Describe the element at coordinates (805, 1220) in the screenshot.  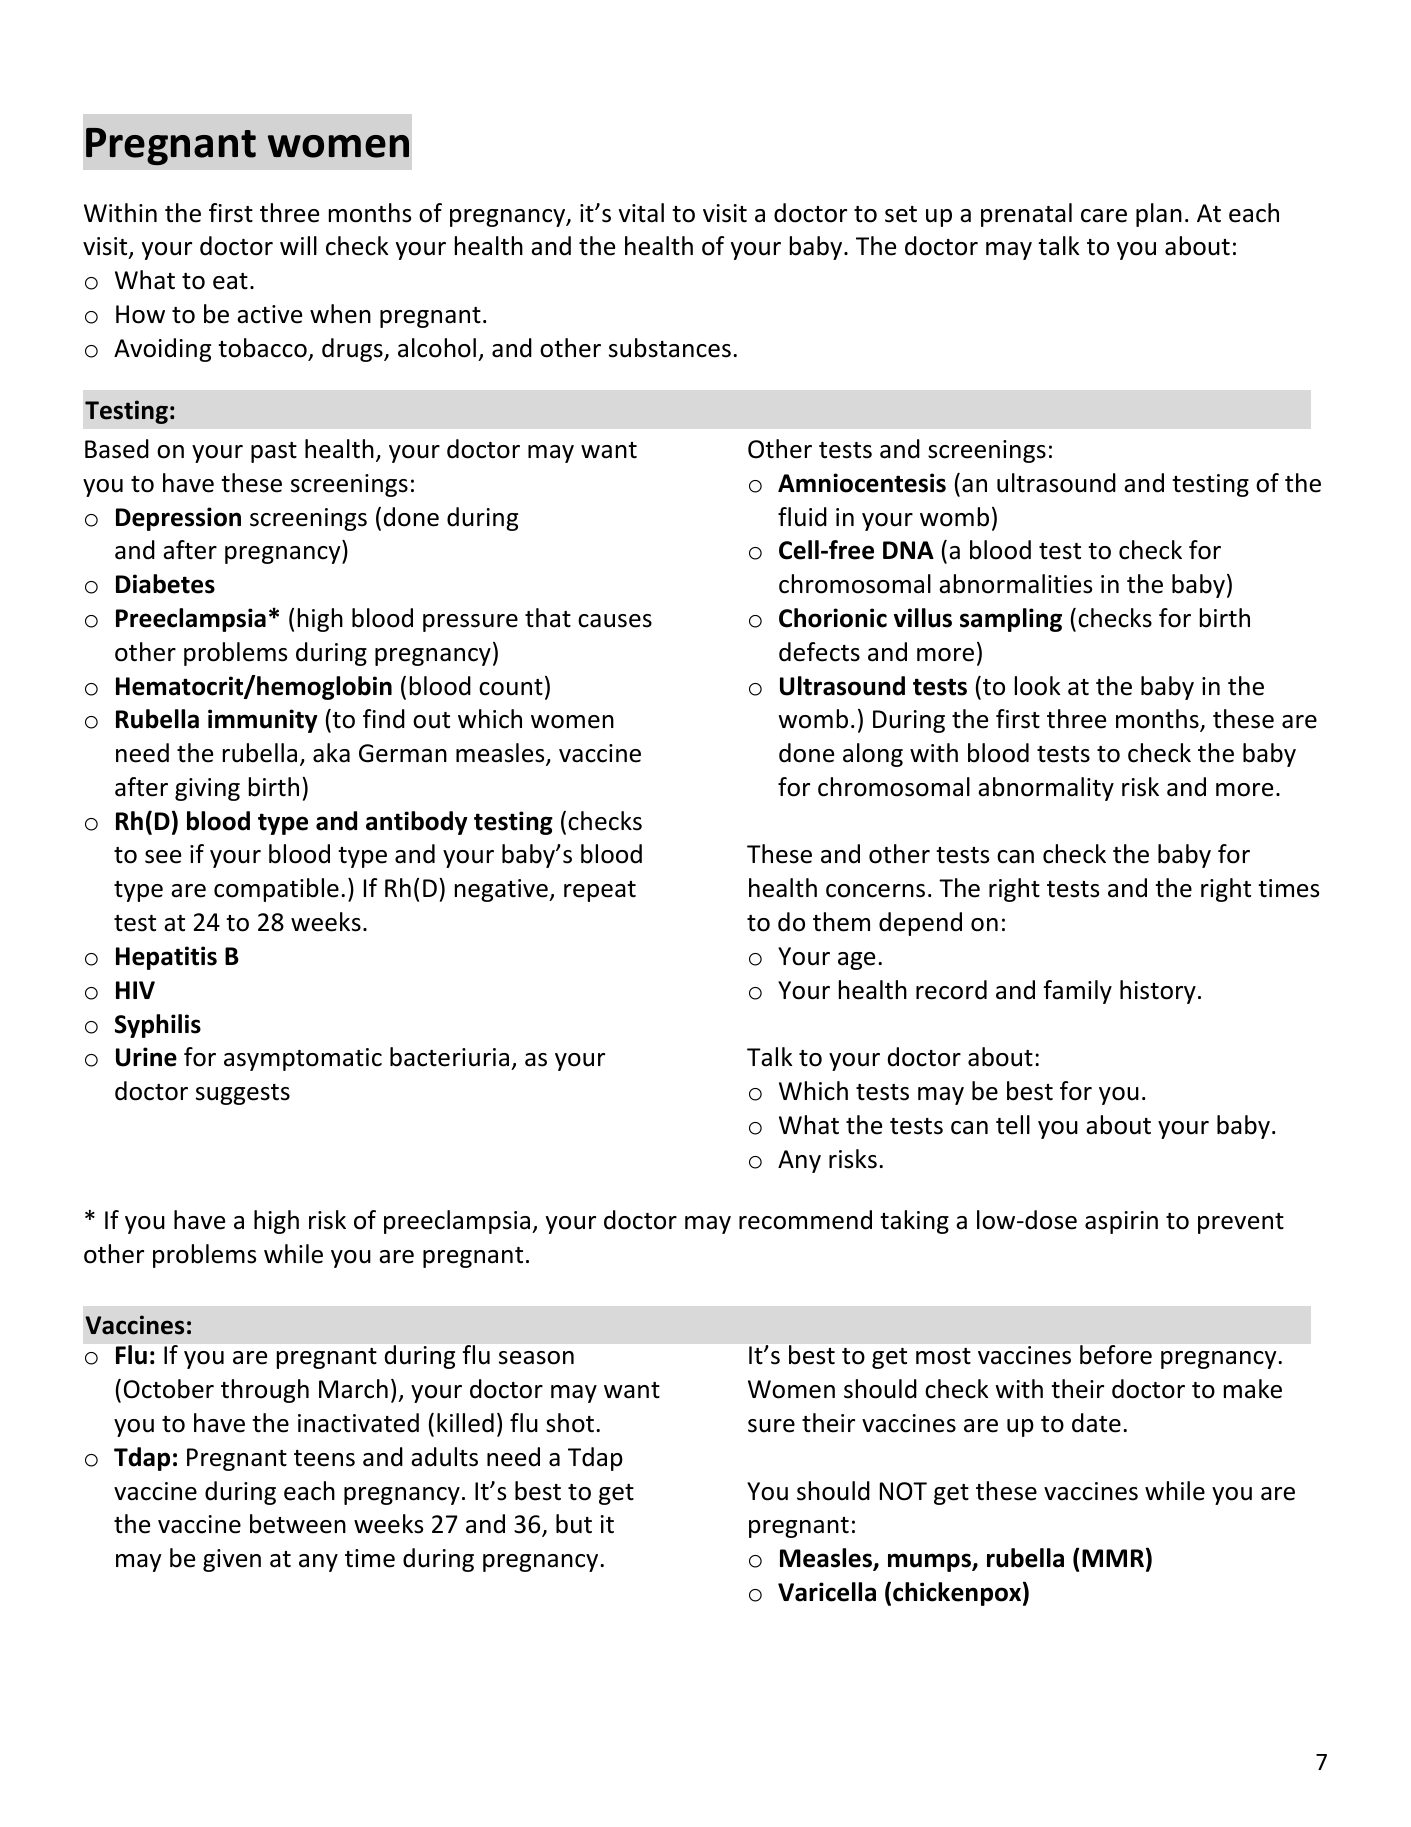
I see `recommend` at that location.
